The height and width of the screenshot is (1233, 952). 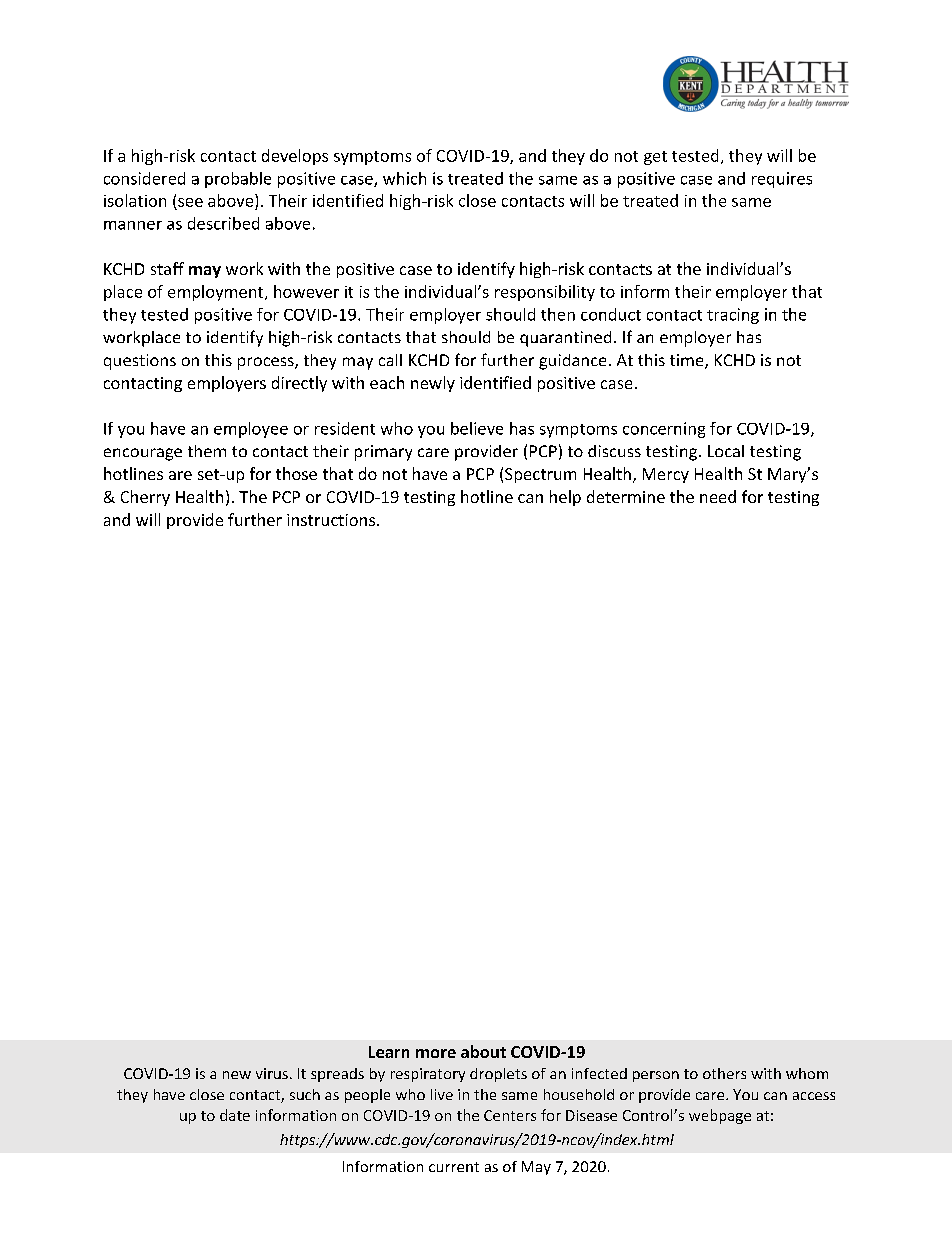 I want to click on them, so click(x=207, y=451).
